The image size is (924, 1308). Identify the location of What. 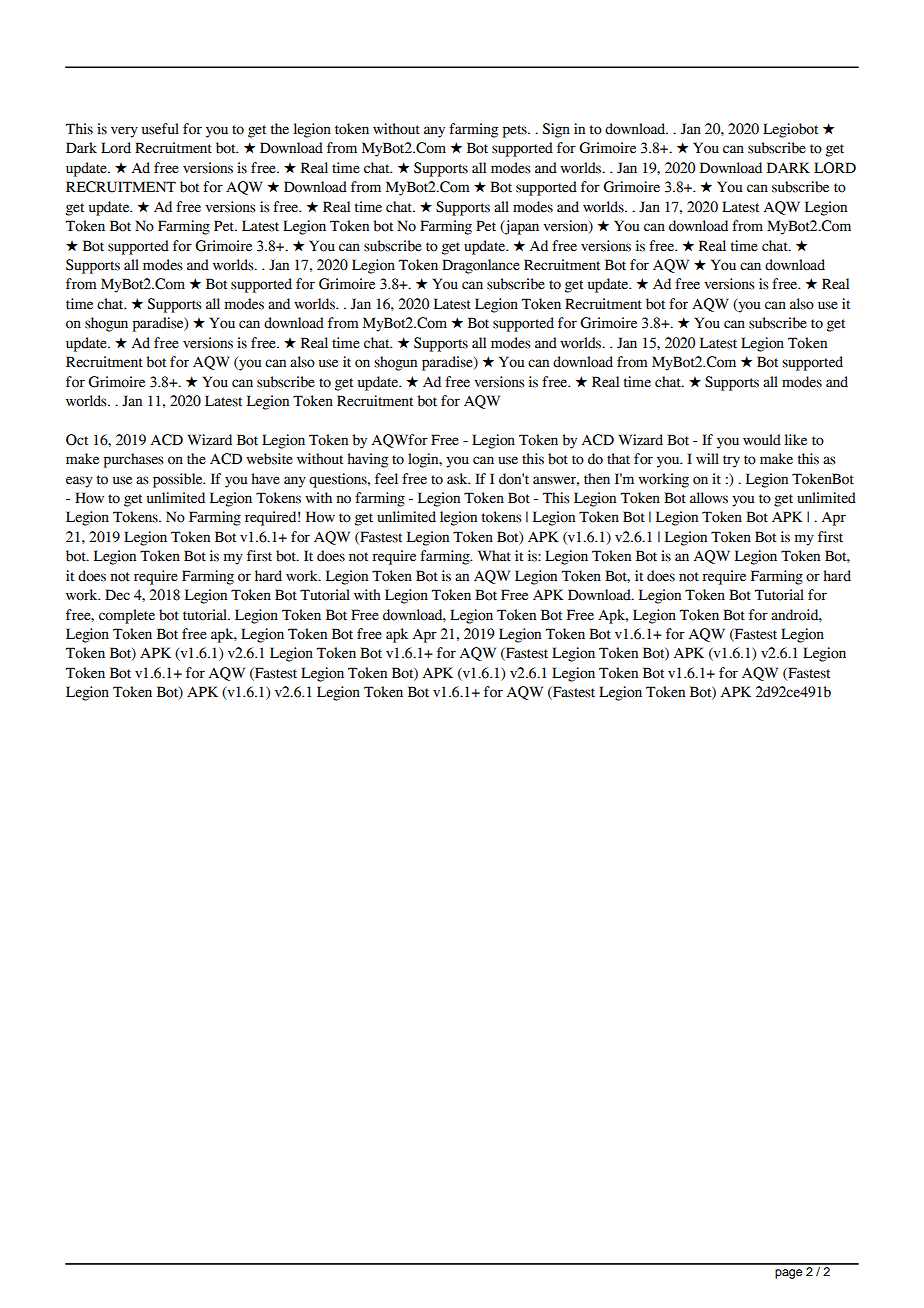
(494, 556).
